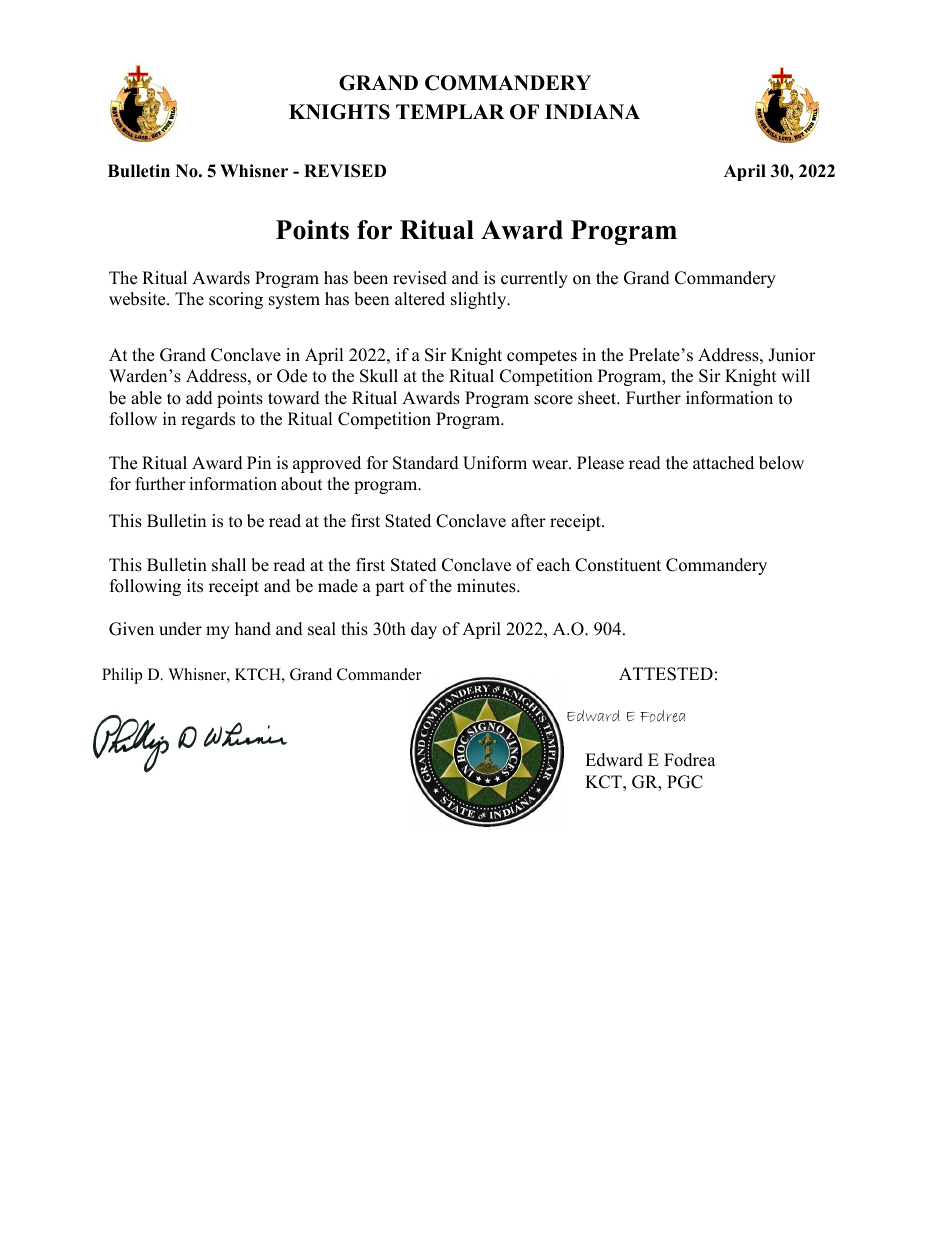 The image size is (952, 1233). I want to click on currently, so click(534, 279).
